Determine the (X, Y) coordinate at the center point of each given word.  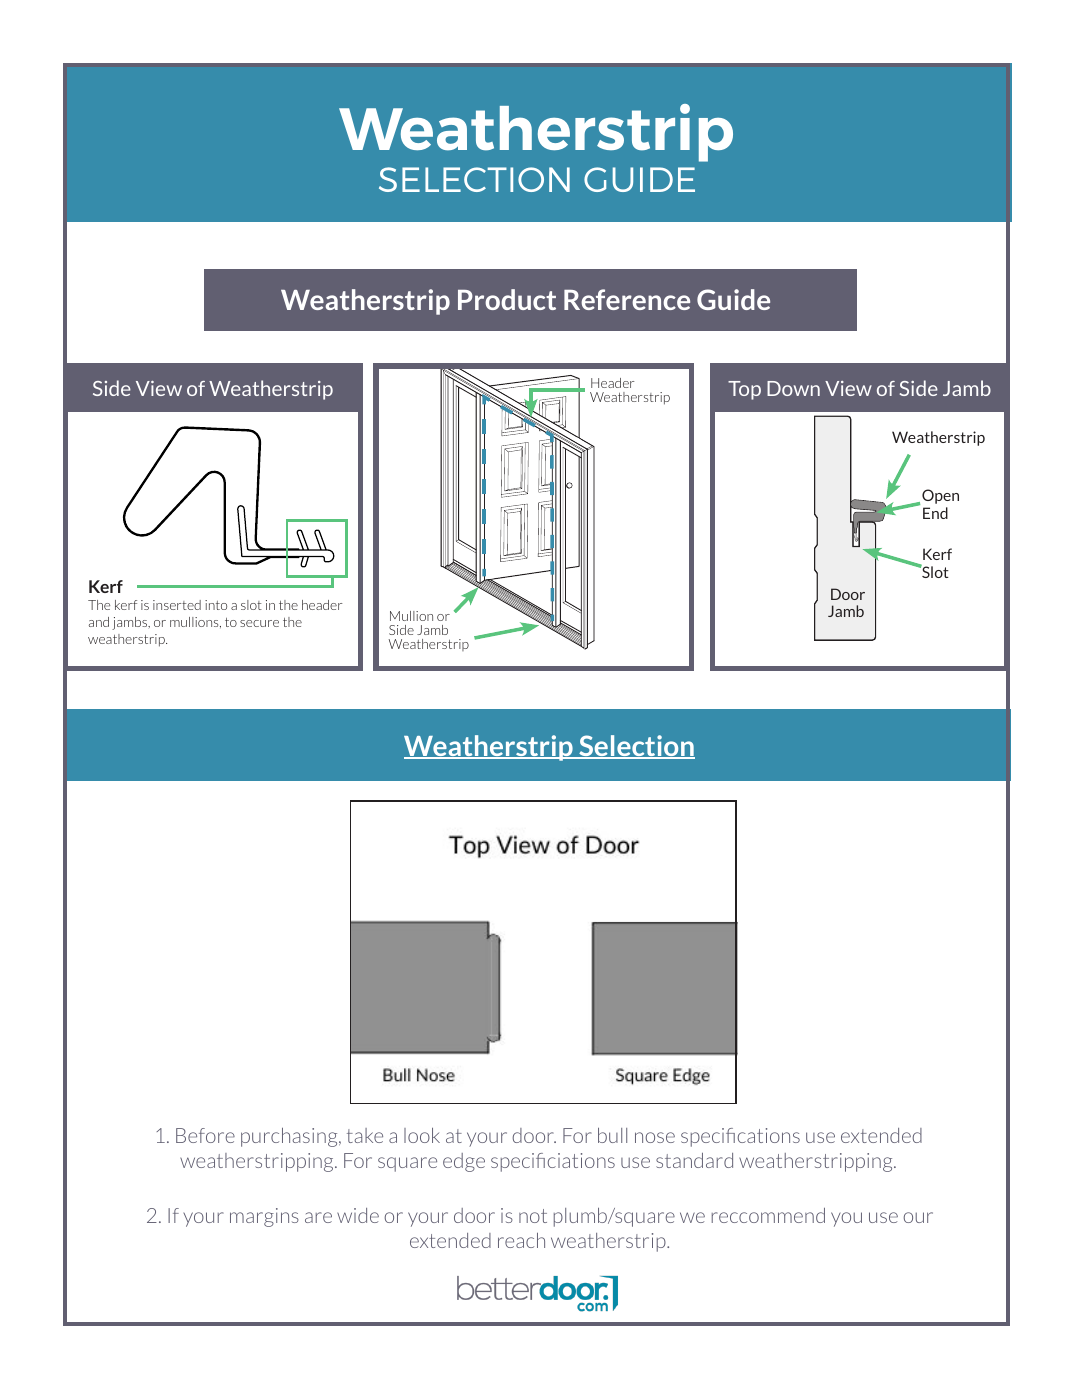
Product (507, 299)
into (216, 605)
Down (793, 388)
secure (259, 623)
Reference (627, 299)
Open (940, 496)
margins (264, 1217)
